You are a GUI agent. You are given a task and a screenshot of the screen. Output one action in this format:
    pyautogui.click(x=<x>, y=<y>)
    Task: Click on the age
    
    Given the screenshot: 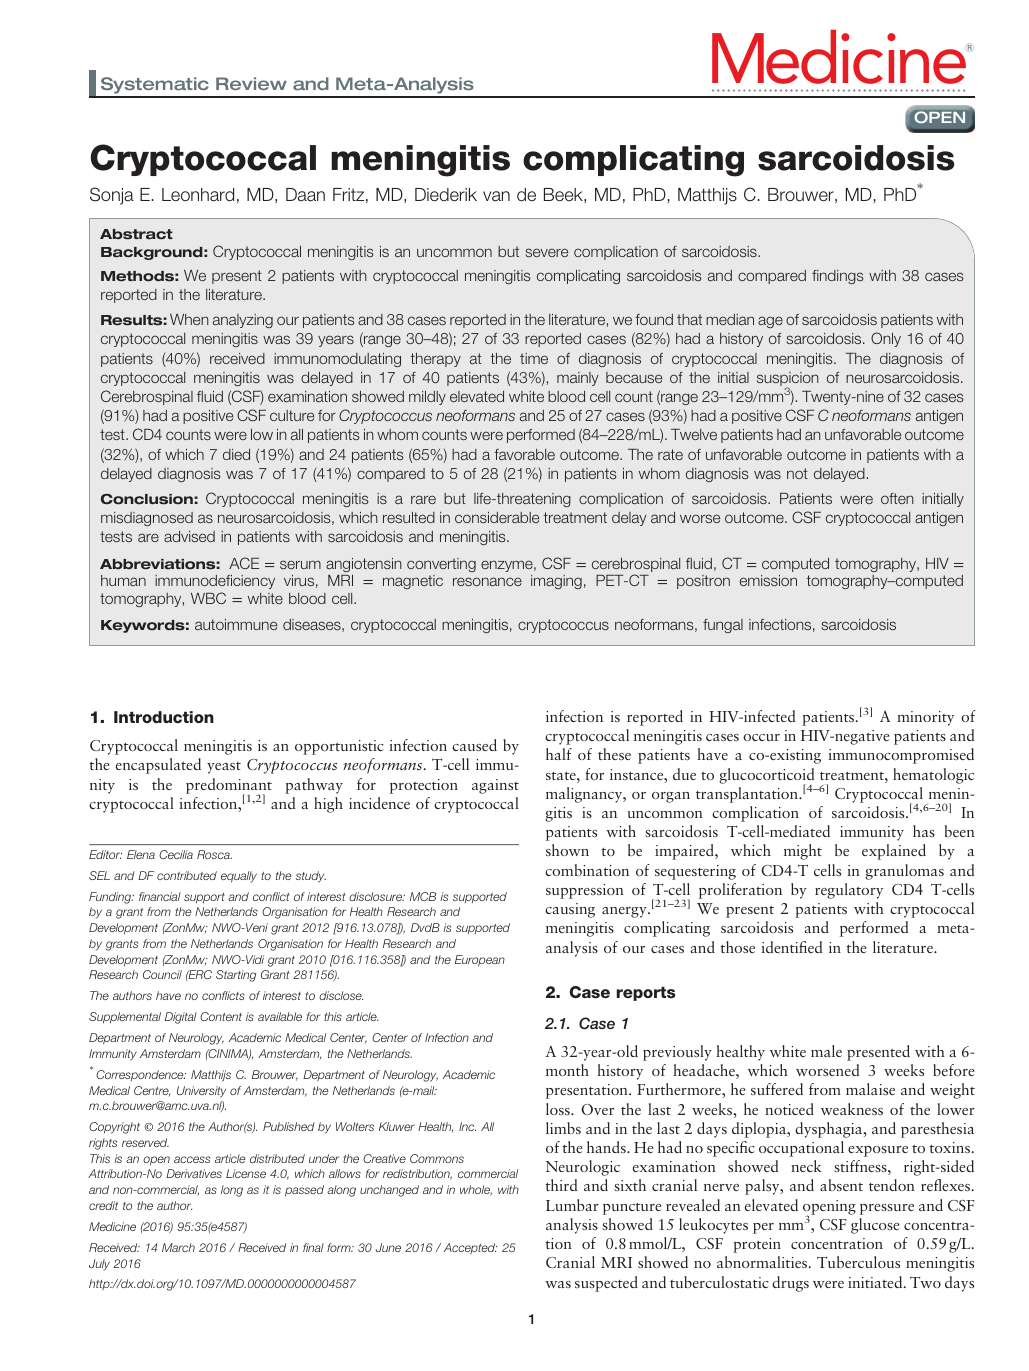 What is the action you would take?
    pyautogui.click(x=770, y=322)
